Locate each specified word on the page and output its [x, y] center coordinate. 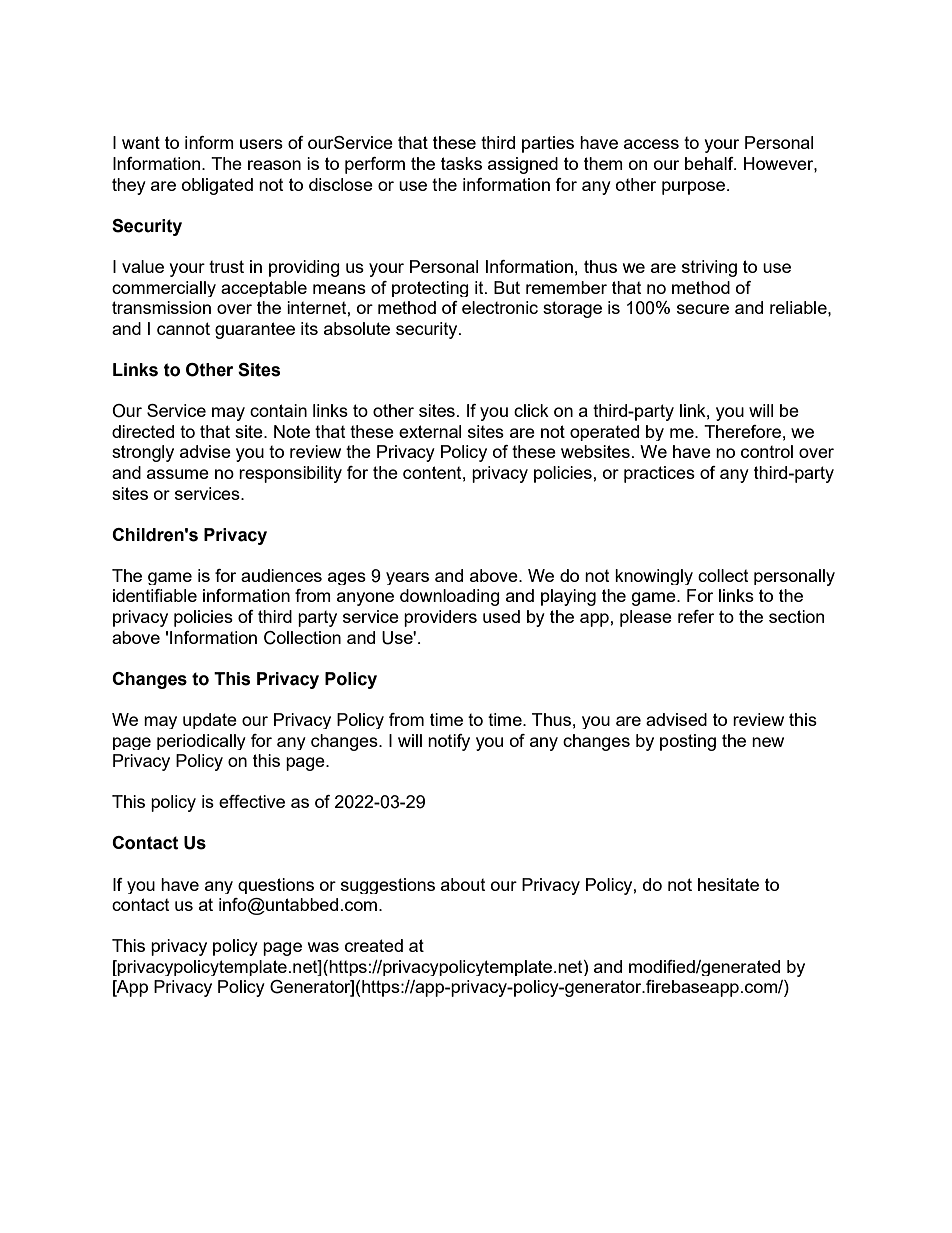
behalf [710, 163]
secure [703, 309]
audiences [281, 575]
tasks [461, 163]
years [407, 578]
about [463, 884]
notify [449, 742]
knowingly [654, 577]
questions [276, 886]
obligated [217, 186]
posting [688, 742]
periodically [201, 742]
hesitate [728, 884]
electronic [500, 307]
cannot [183, 328]
